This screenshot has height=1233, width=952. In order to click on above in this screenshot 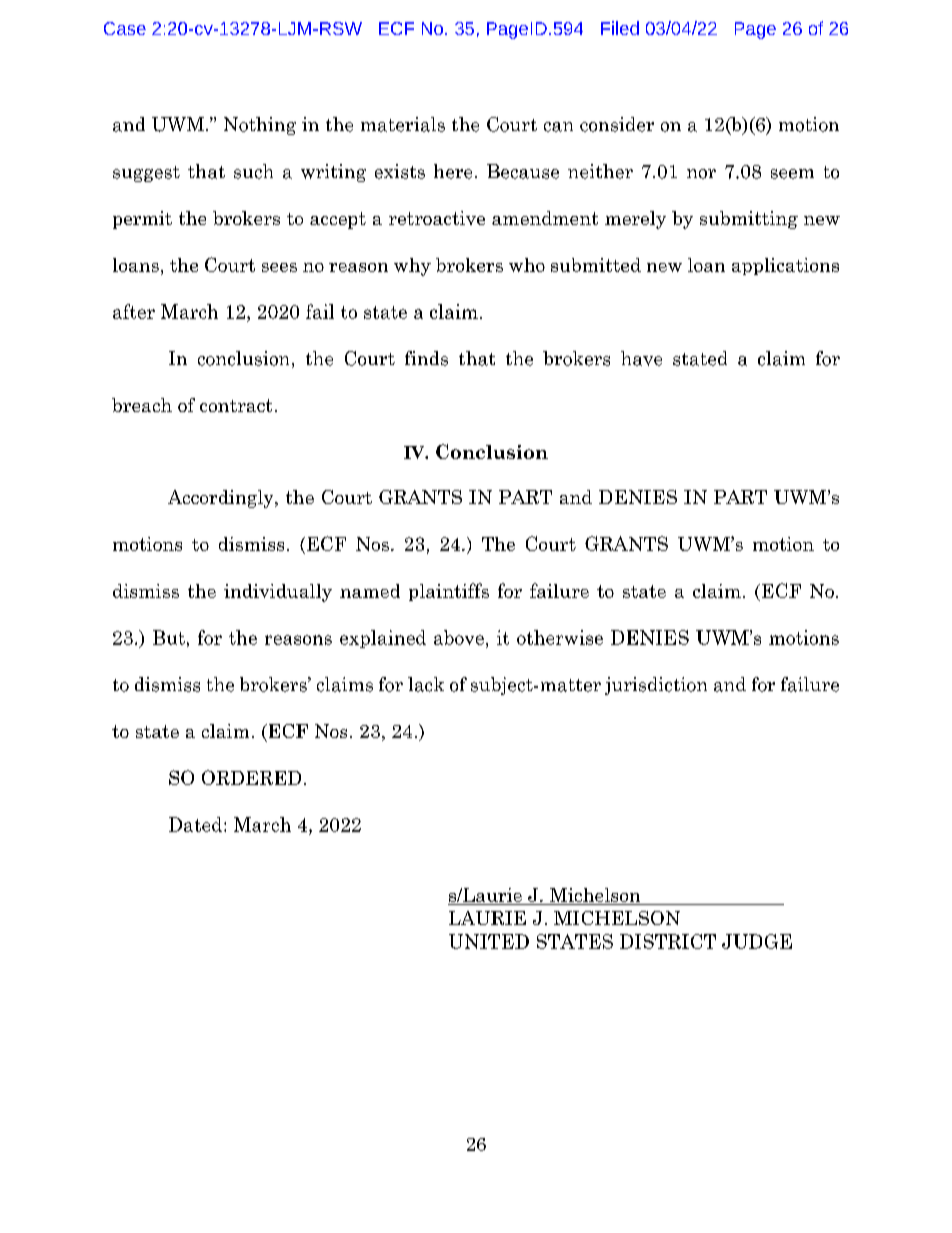, I will do `click(459, 637)`.
